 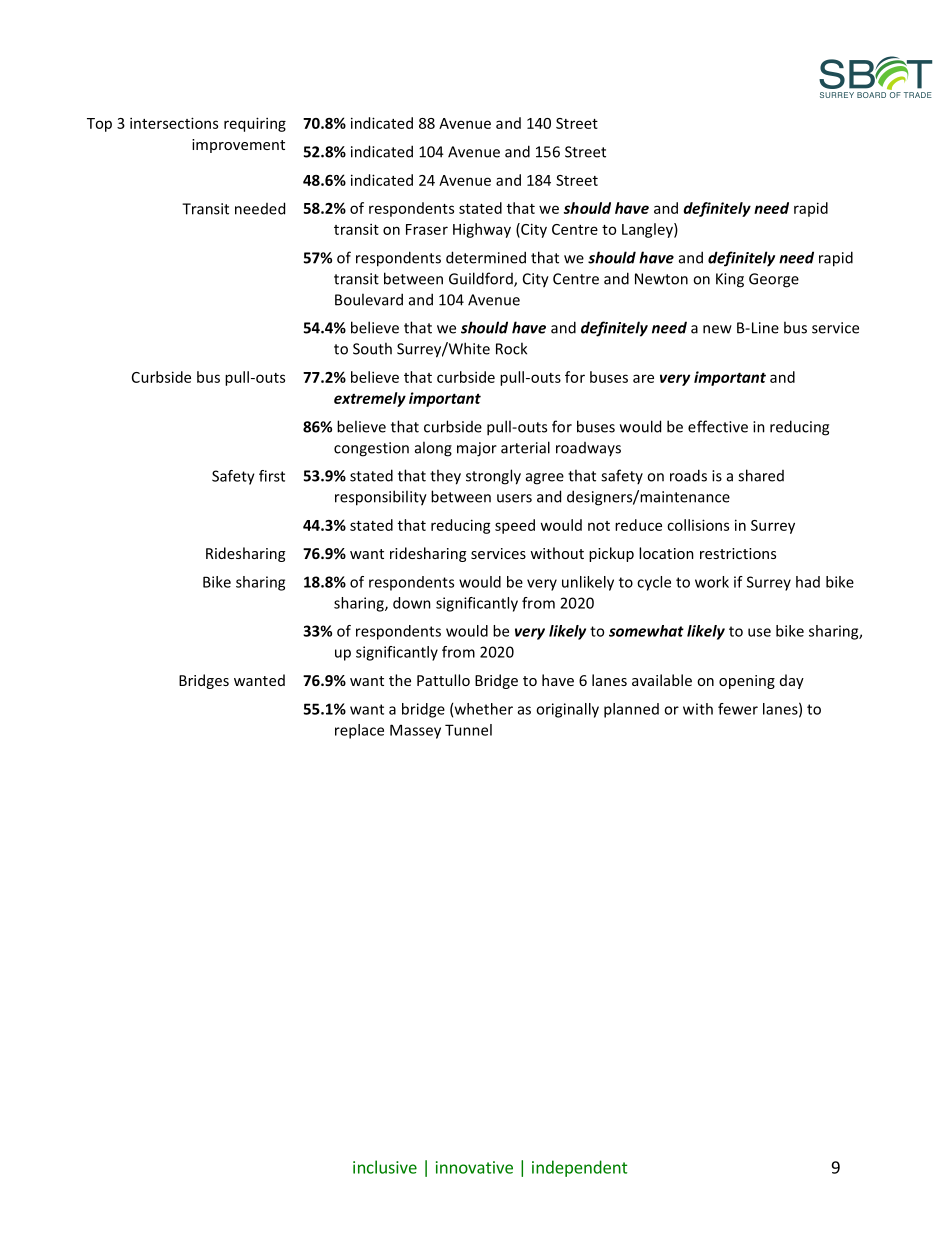 I want to click on South, so click(x=372, y=348).
